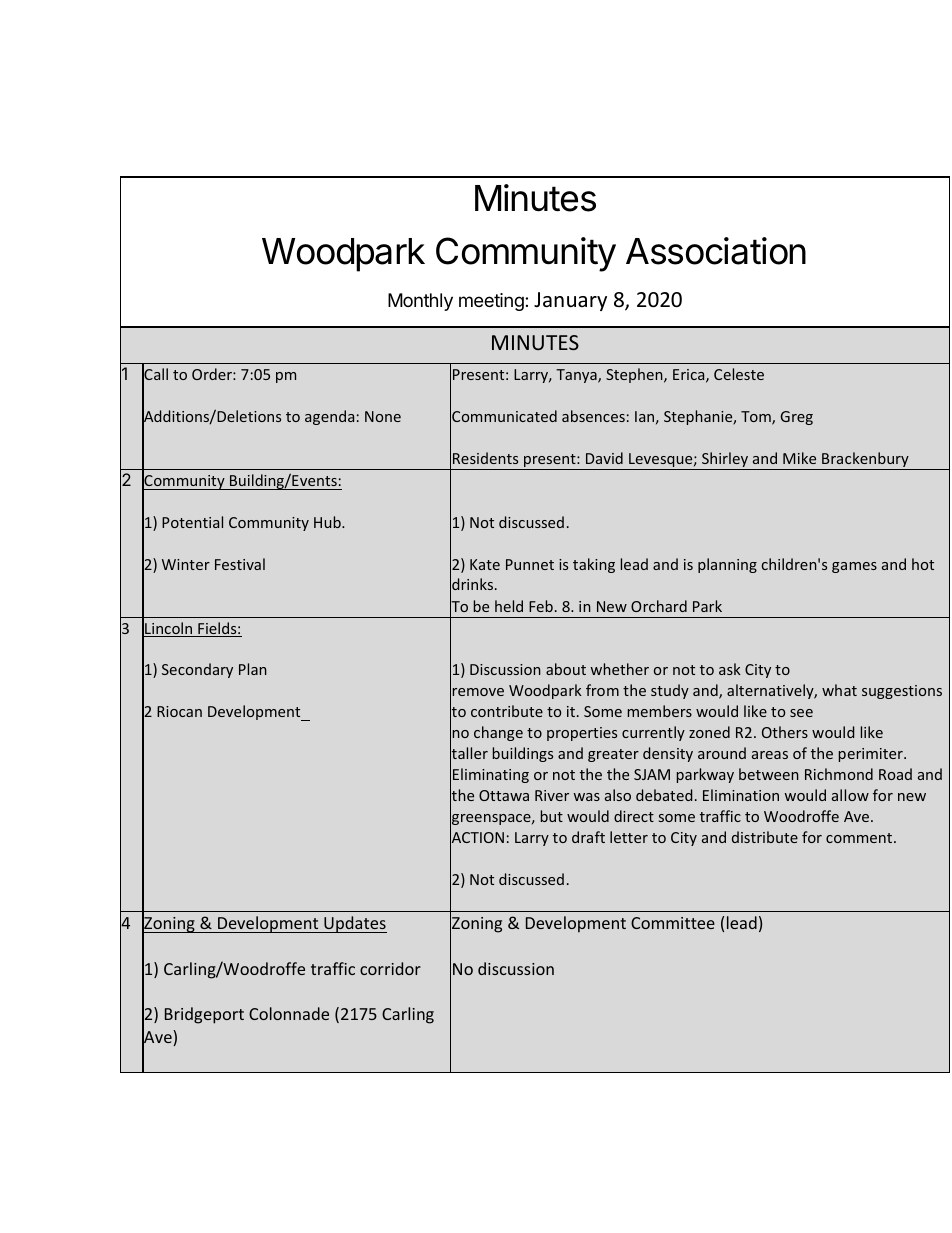  Describe the element at coordinates (390, 968) in the screenshot. I see `corridor` at that location.
